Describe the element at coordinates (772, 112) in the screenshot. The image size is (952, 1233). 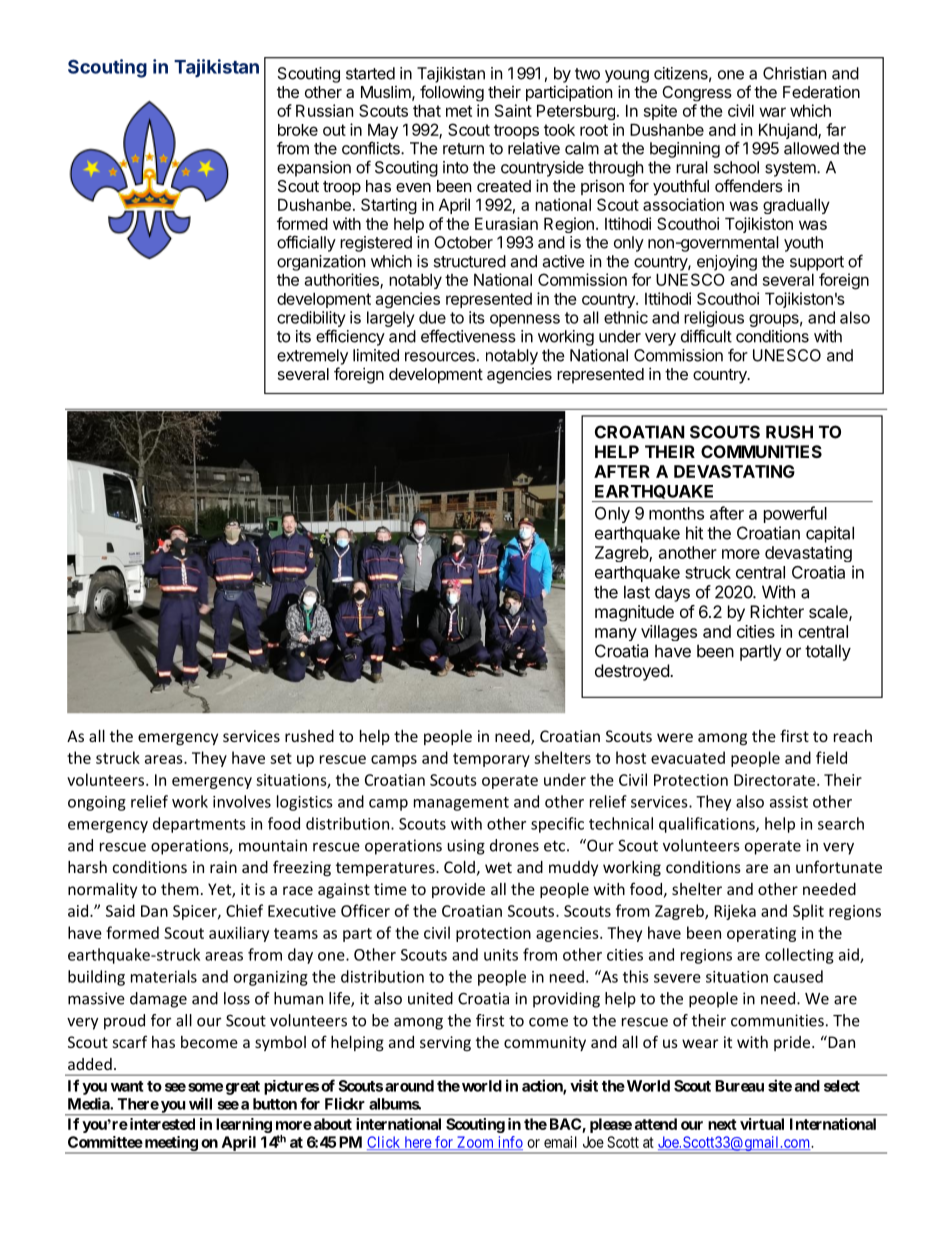
I see `war` at that location.
